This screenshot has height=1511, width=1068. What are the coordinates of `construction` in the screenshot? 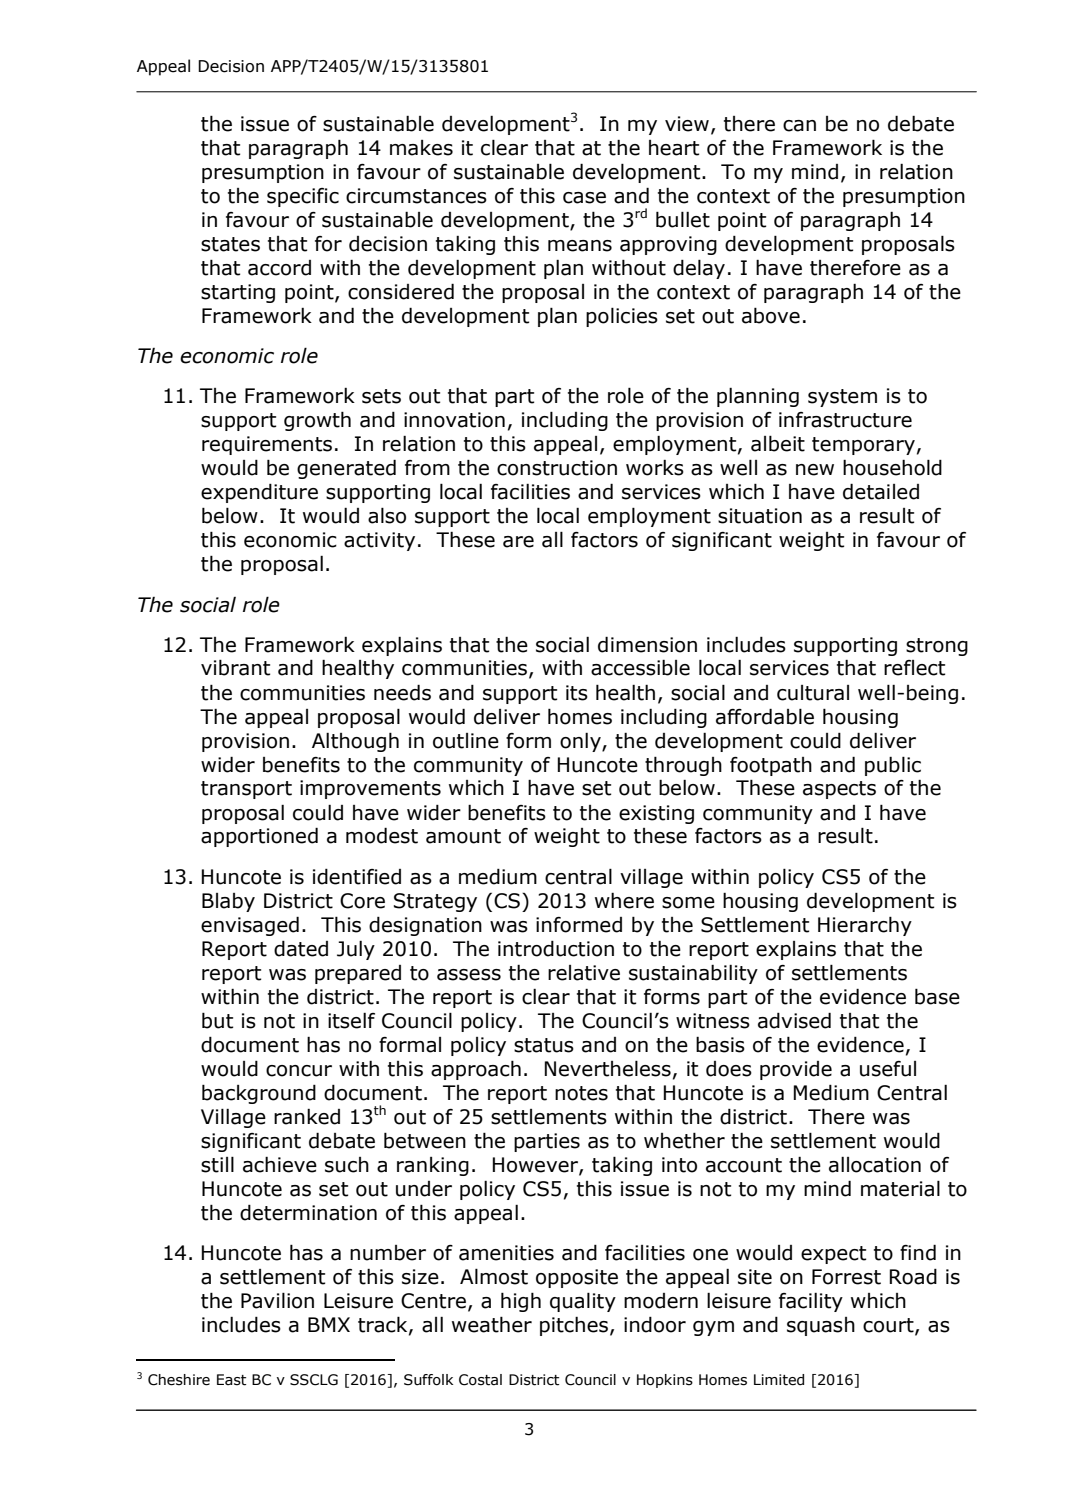 It's located at (557, 468).
